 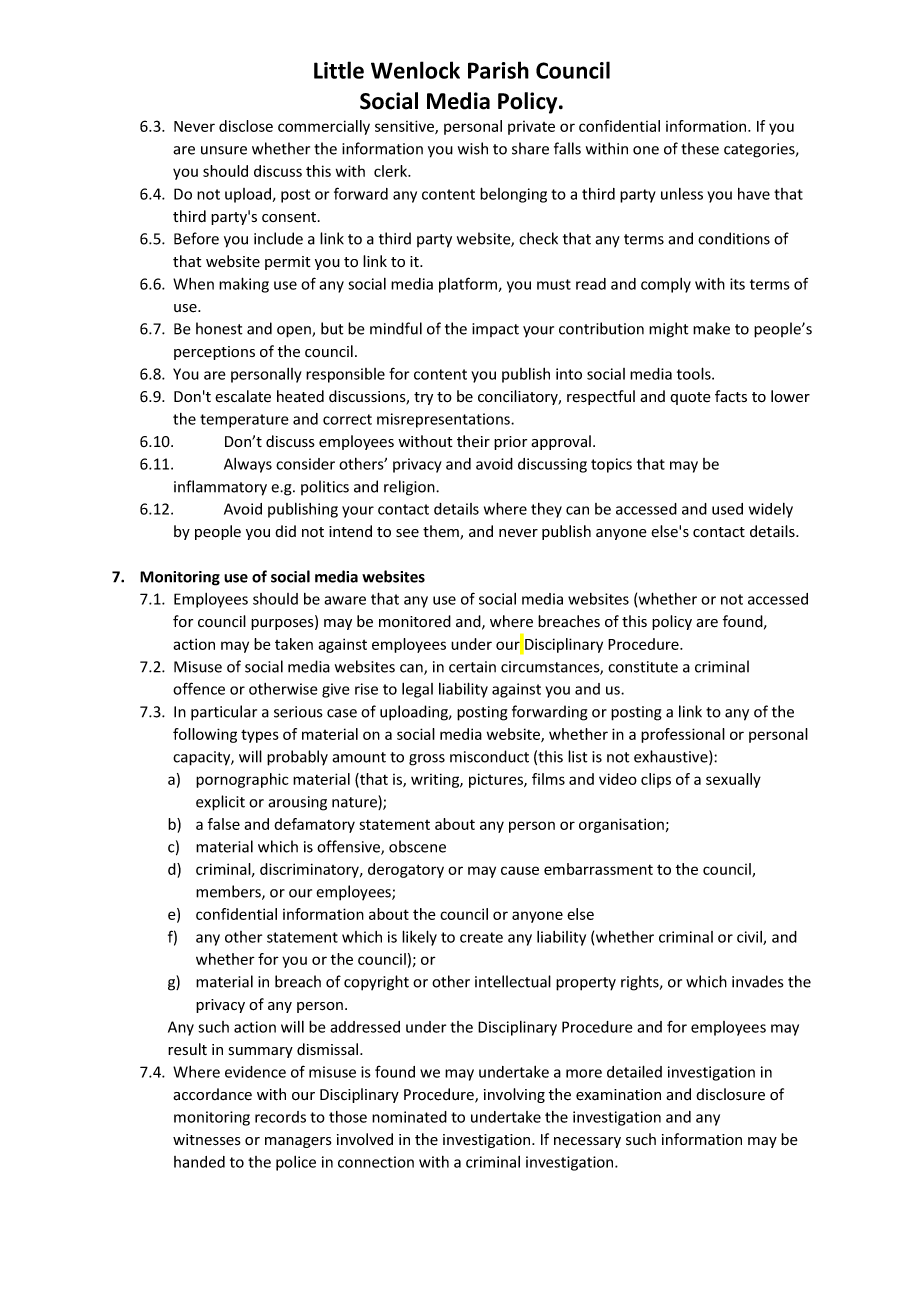 I want to click on records, so click(x=280, y=1117).
